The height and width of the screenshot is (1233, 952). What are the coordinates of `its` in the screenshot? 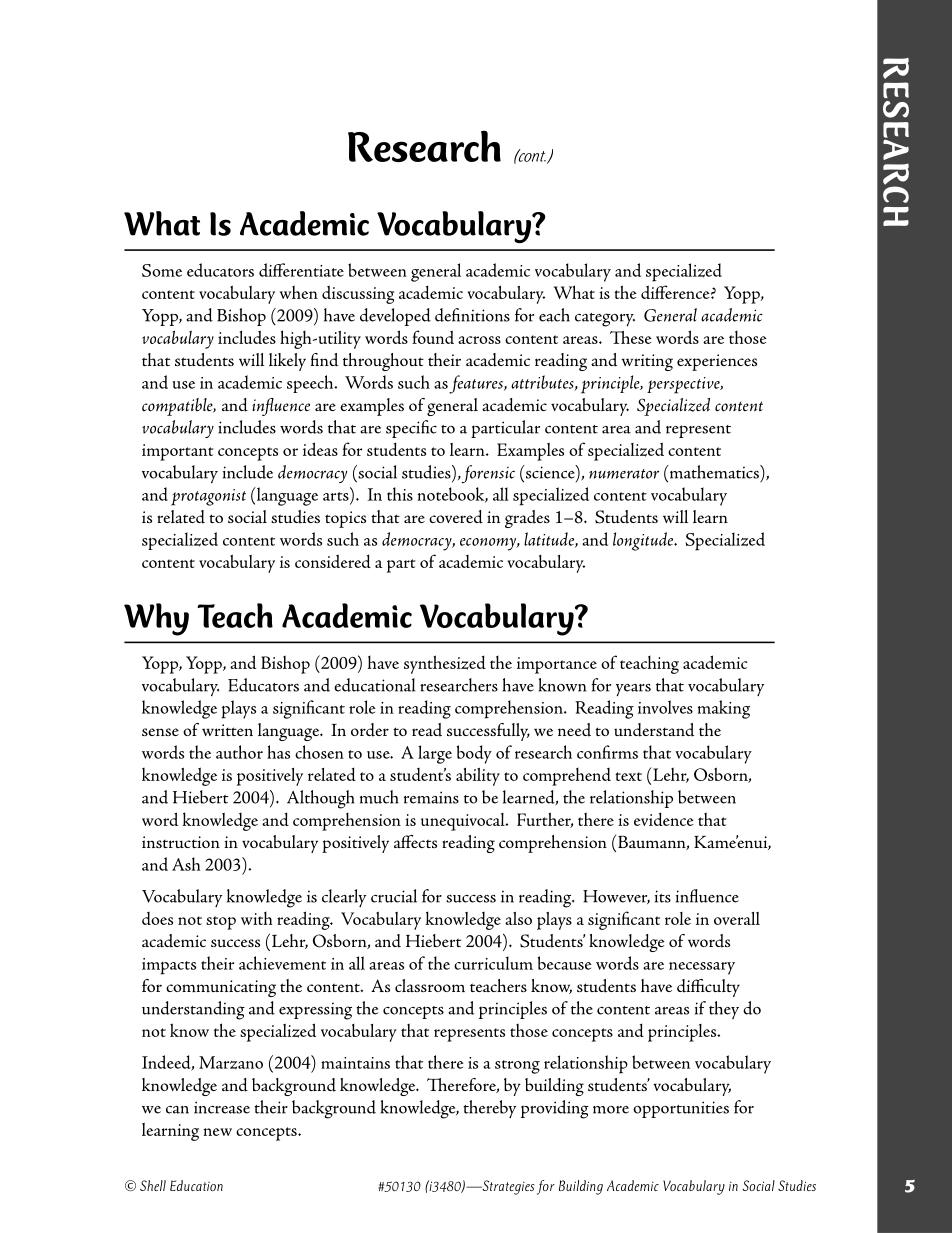 It's located at (663, 896).
